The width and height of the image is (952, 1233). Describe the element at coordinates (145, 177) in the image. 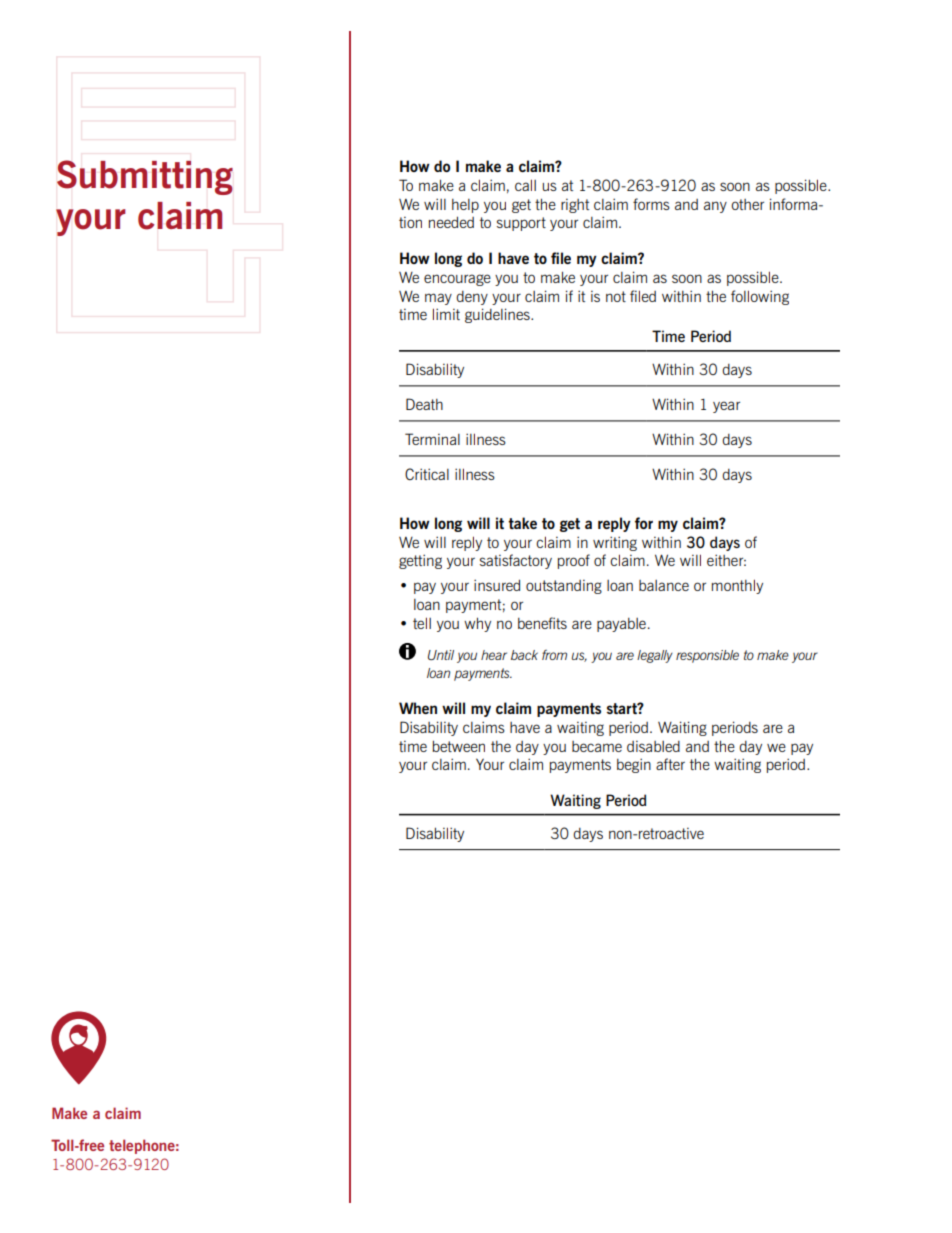

I see `Submitting` at that location.
